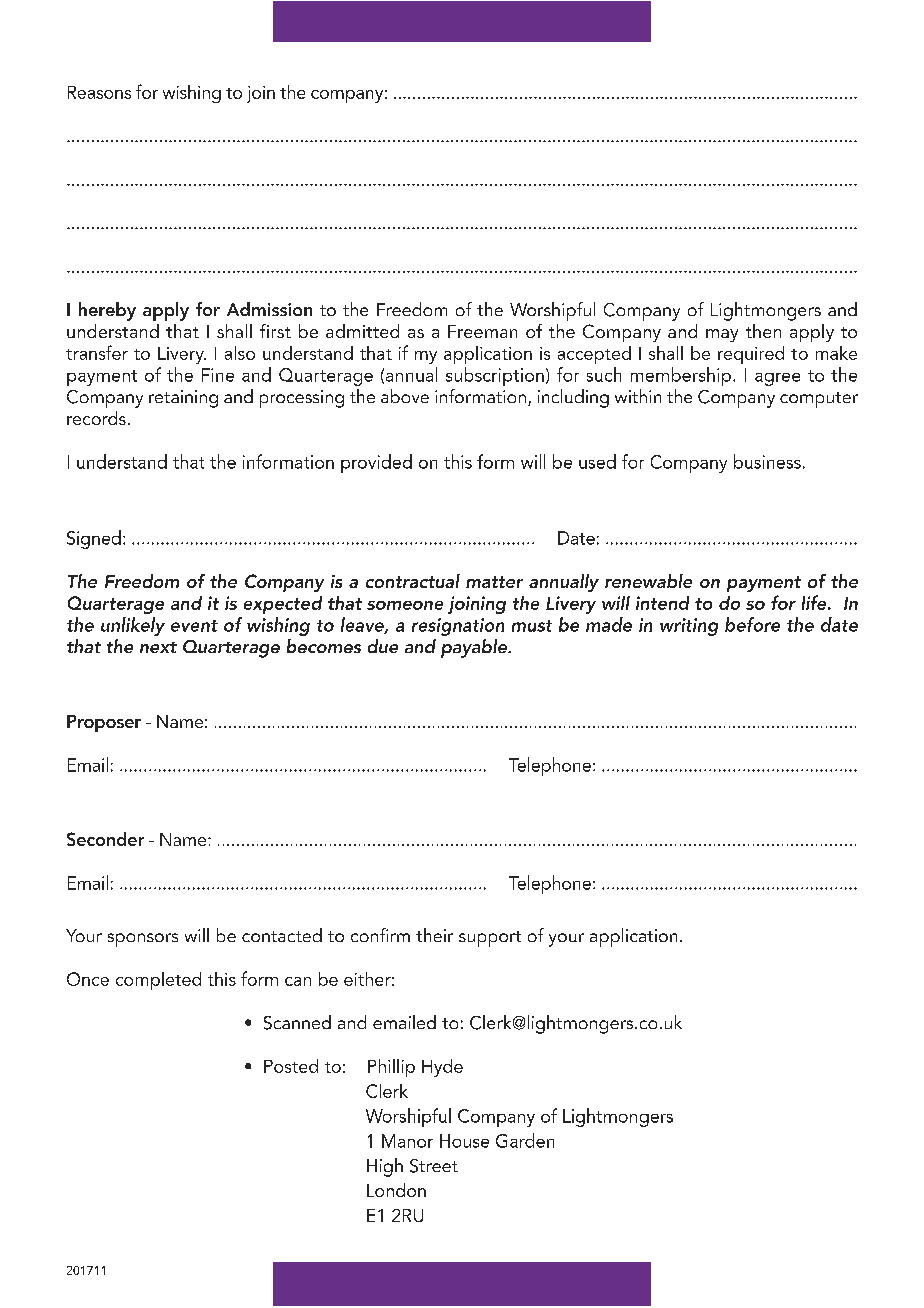 Image resolution: width=924 pixels, height=1308 pixels. I want to click on House, so click(464, 1141).
